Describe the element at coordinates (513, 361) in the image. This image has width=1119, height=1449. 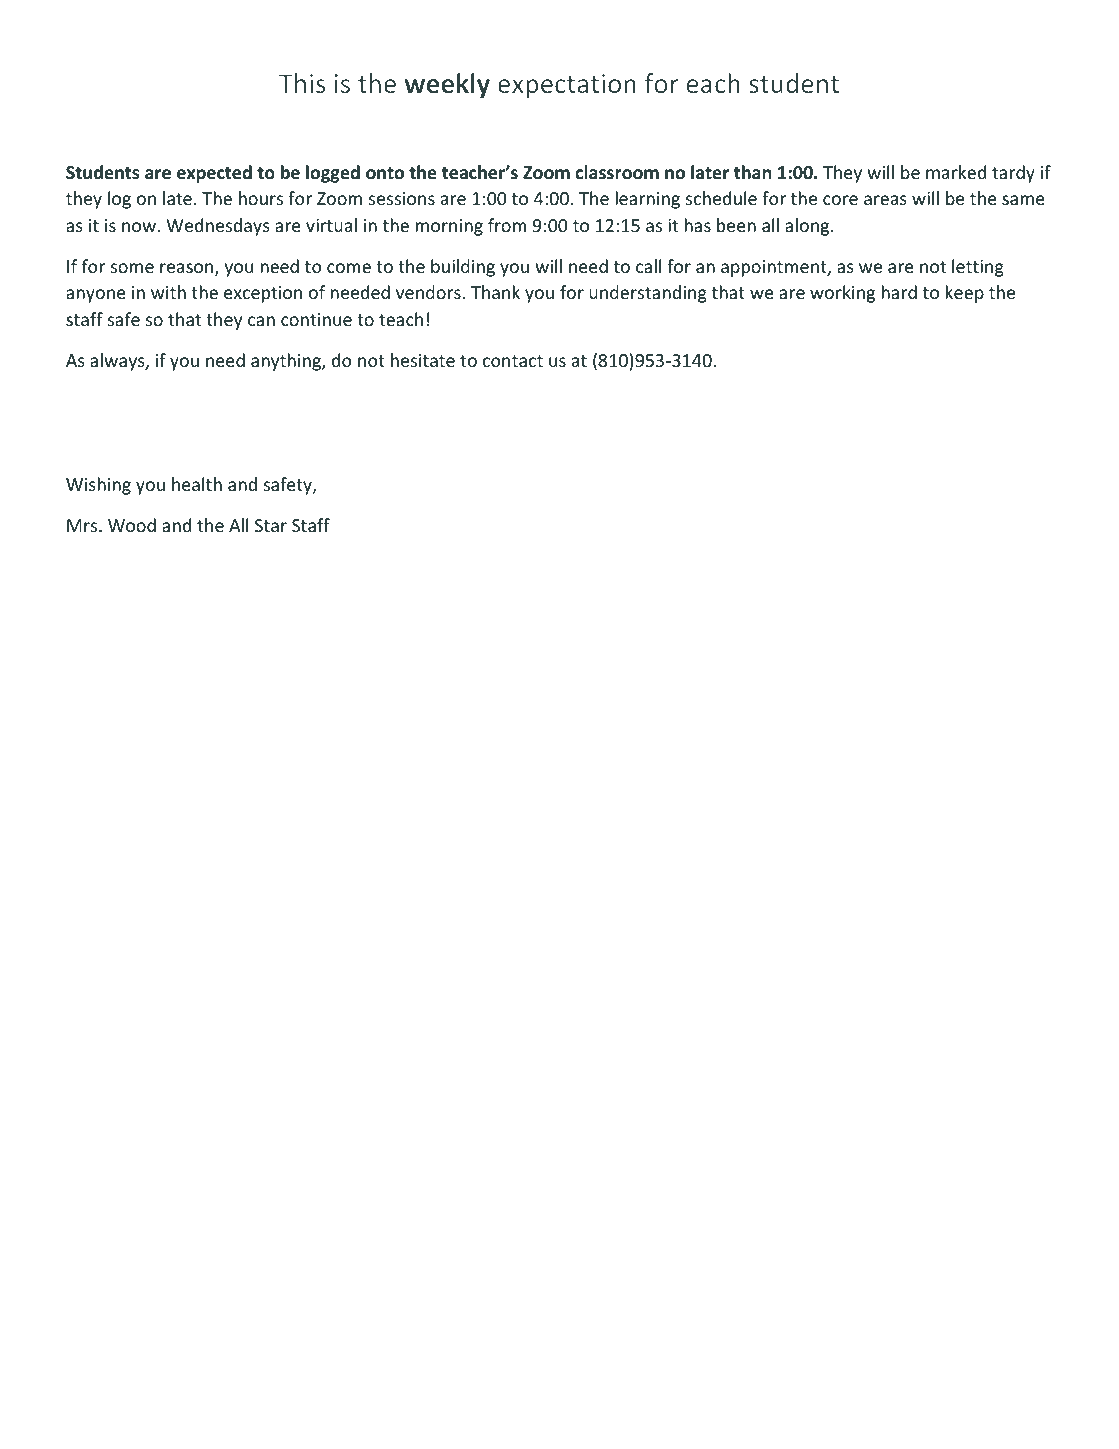
I see `contact` at that location.
